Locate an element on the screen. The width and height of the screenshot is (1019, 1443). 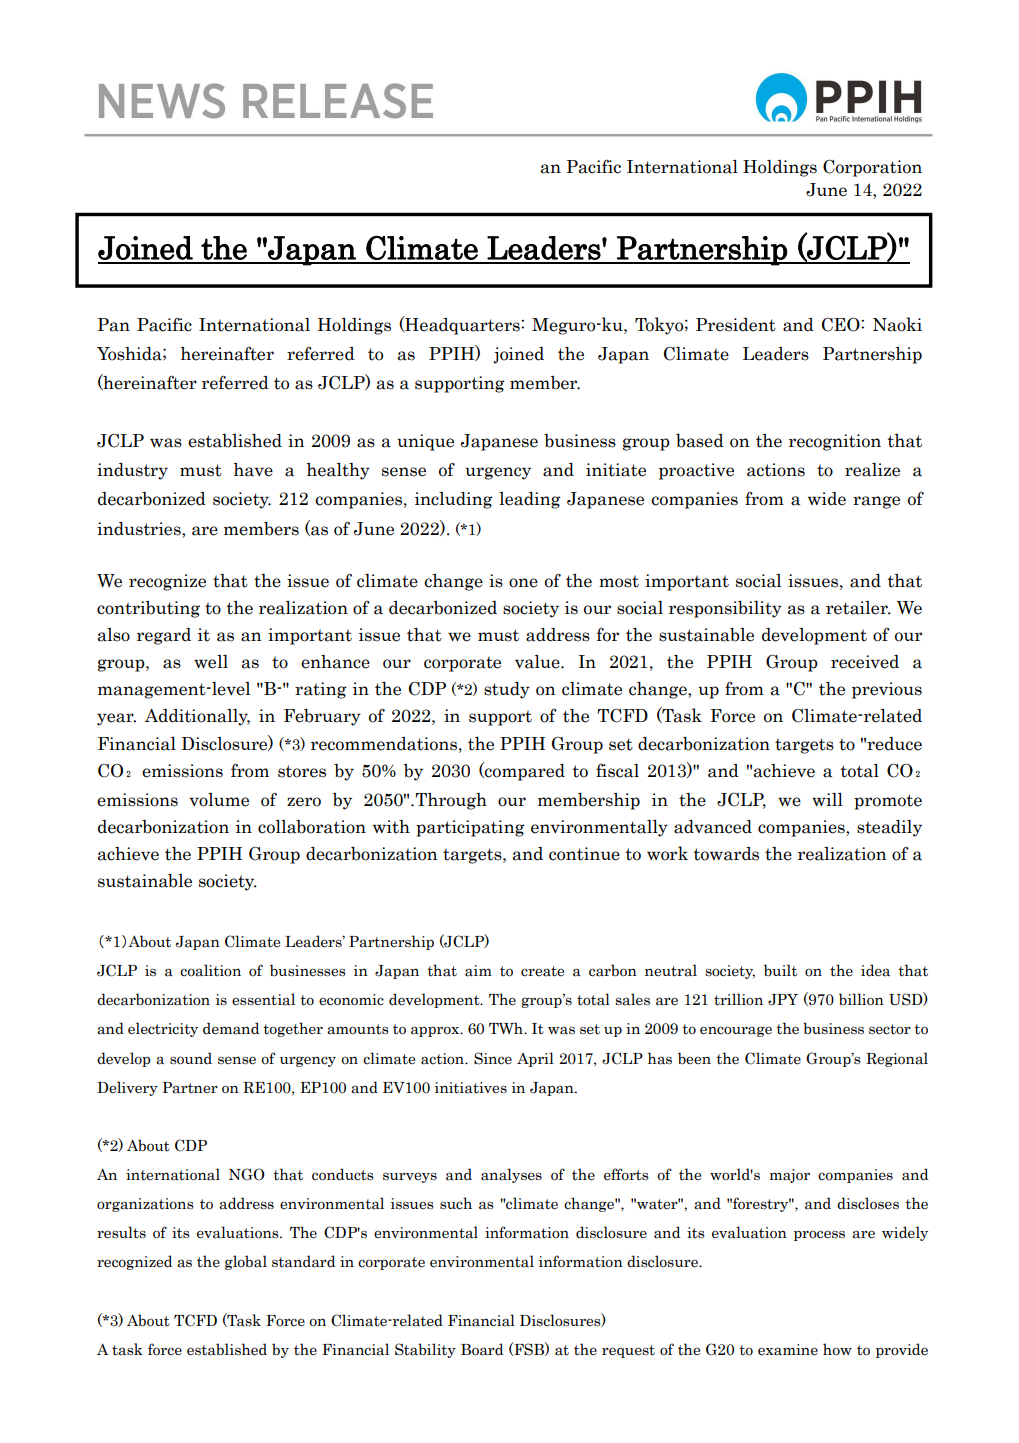
Corporation is located at coordinates (872, 168).
